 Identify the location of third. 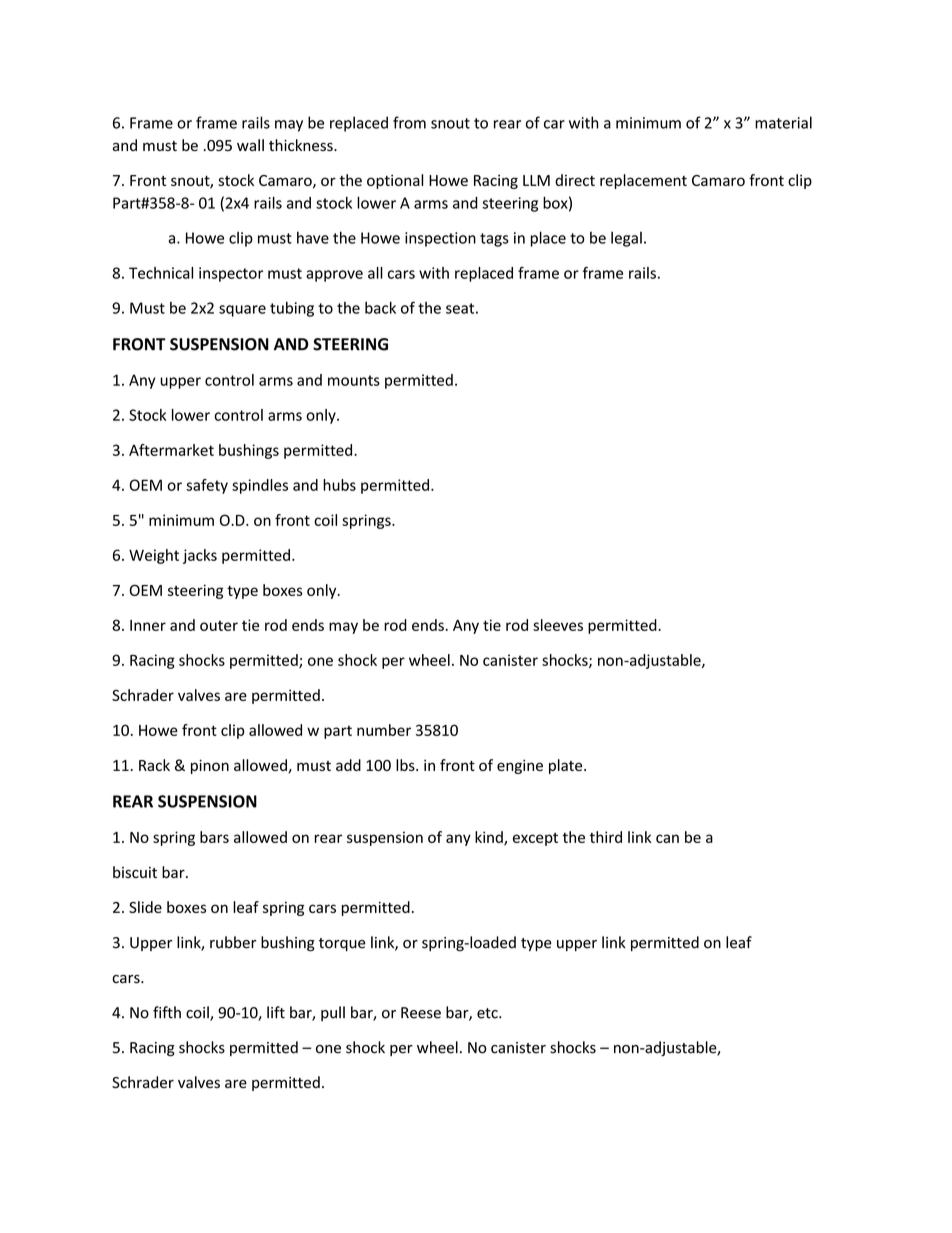
(606, 837).
